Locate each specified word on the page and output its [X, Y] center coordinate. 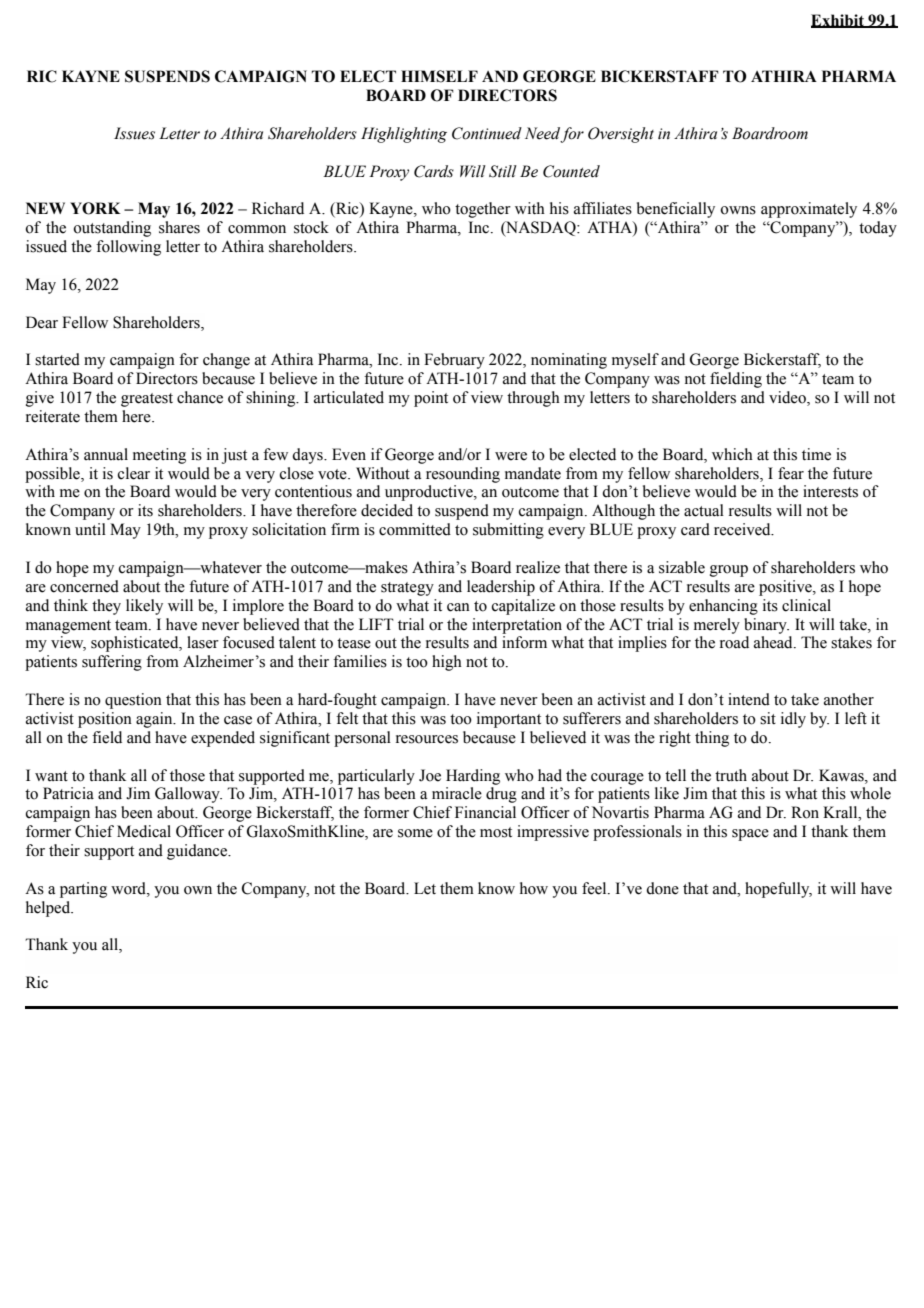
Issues [134, 133]
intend [749, 699]
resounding [463, 475]
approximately [809, 210]
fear [791, 473]
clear [134, 473]
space [750, 835]
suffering [112, 663]
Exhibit [838, 21]
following [128, 248]
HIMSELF [439, 76]
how [534, 888]
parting [83, 890]
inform [524, 642]
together [483, 210]
